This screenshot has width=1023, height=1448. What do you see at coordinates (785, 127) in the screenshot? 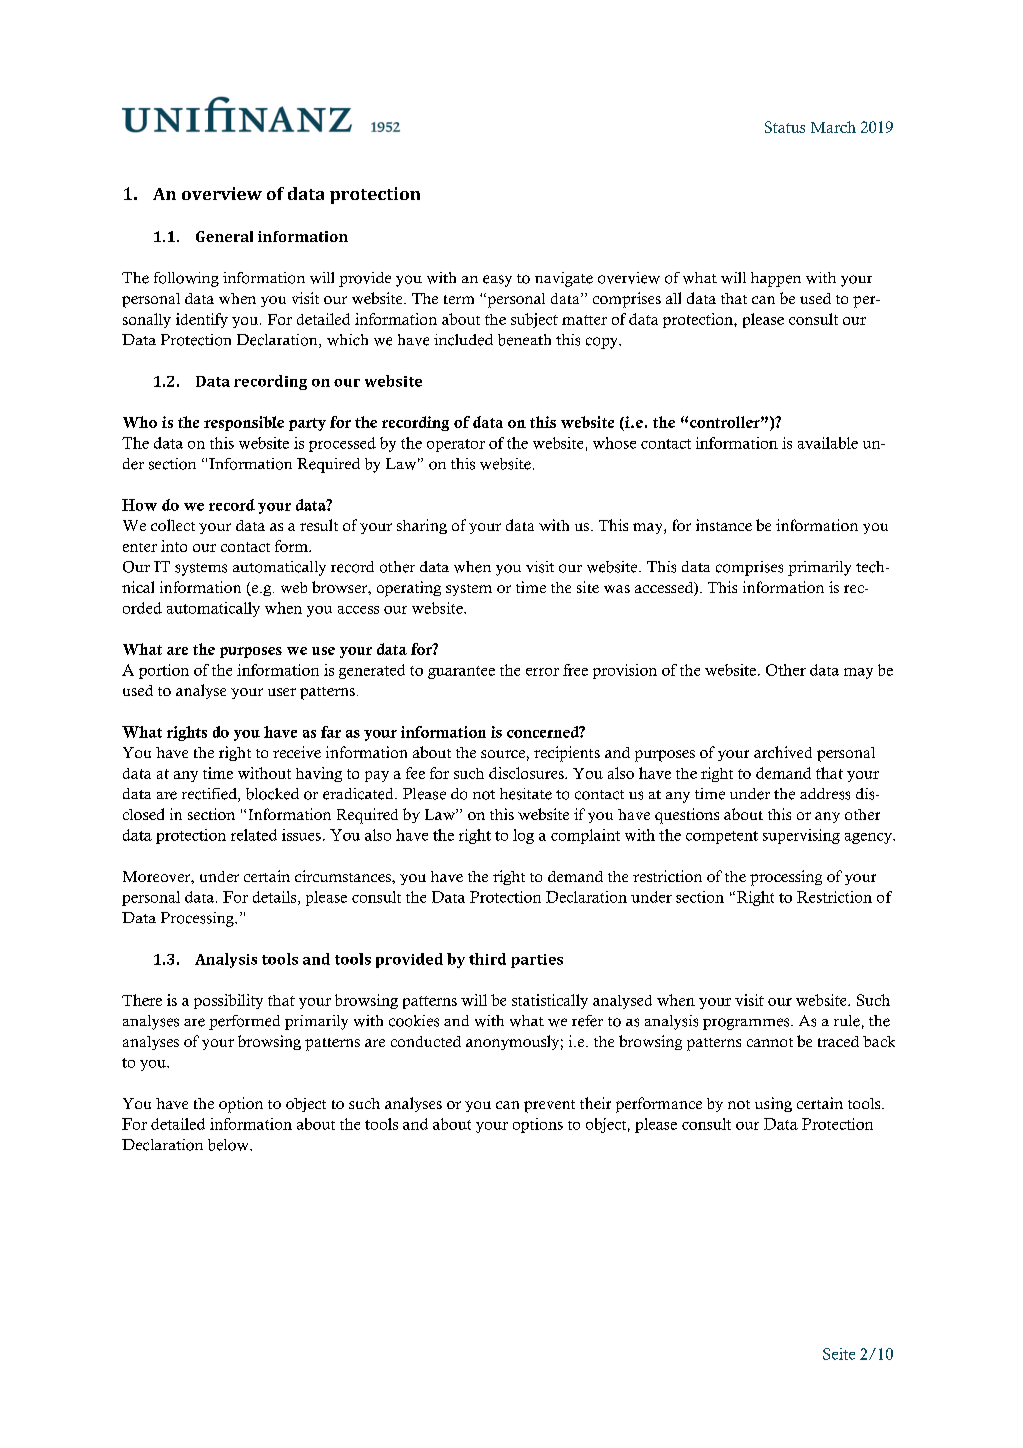
I see `Status` at bounding box center [785, 127].
